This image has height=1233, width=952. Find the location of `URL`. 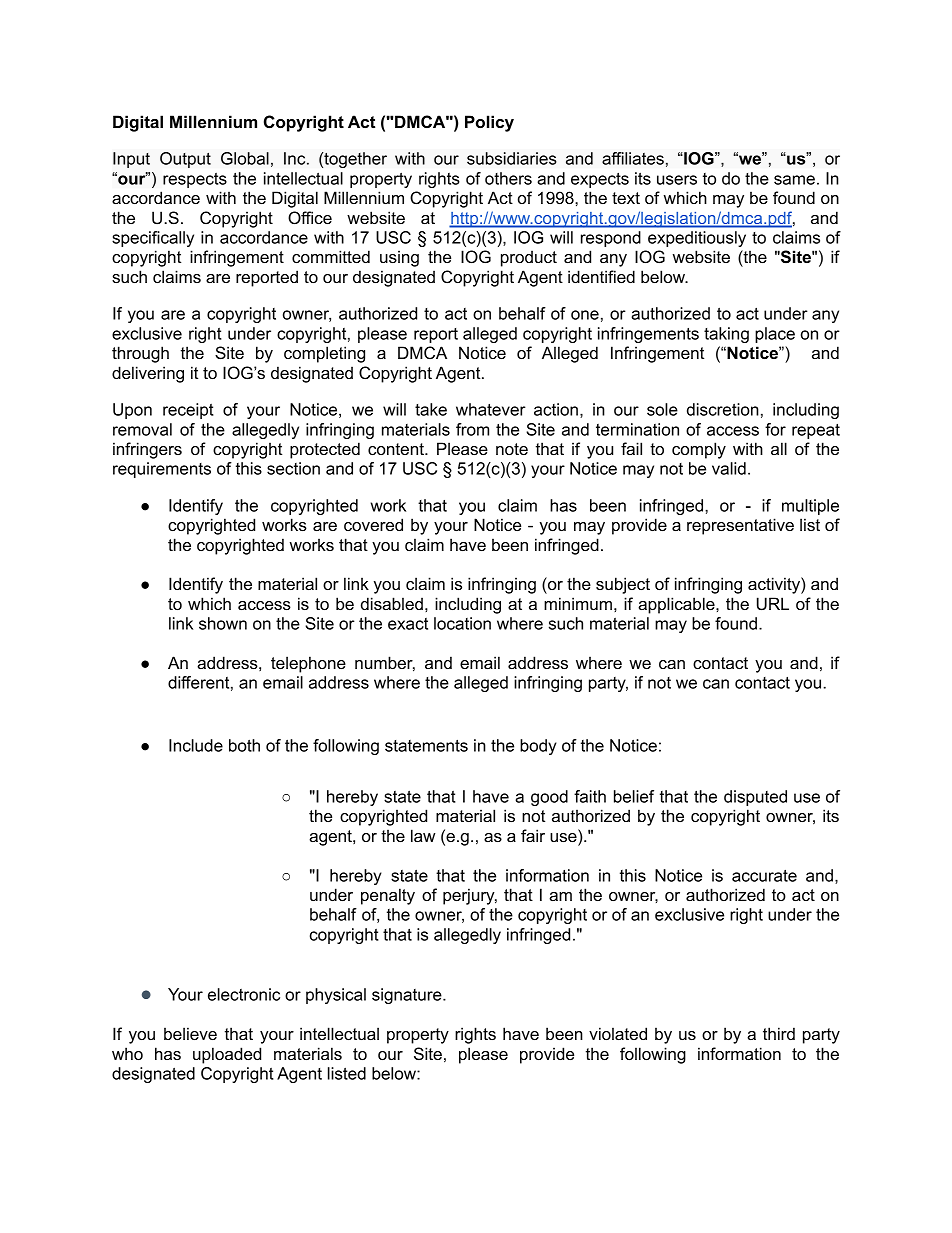

URL is located at coordinates (773, 604).
